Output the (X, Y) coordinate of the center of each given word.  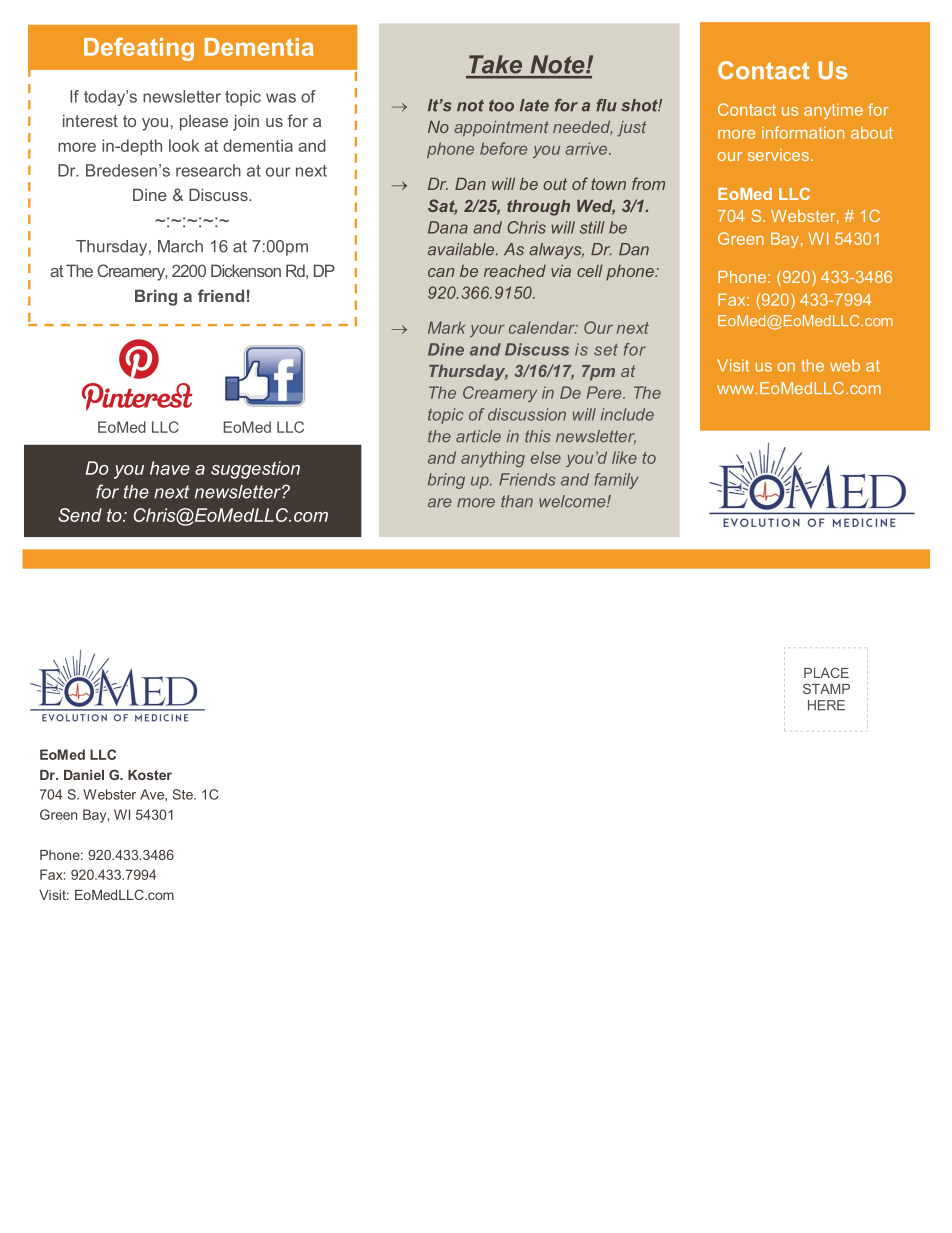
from (648, 183)
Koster (150, 775)
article (478, 436)
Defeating (139, 49)
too (501, 106)
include (627, 414)
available (462, 249)
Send (80, 515)
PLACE (826, 672)
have (170, 468)
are (439, 503)
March (180, 246)
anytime (833, 111)
